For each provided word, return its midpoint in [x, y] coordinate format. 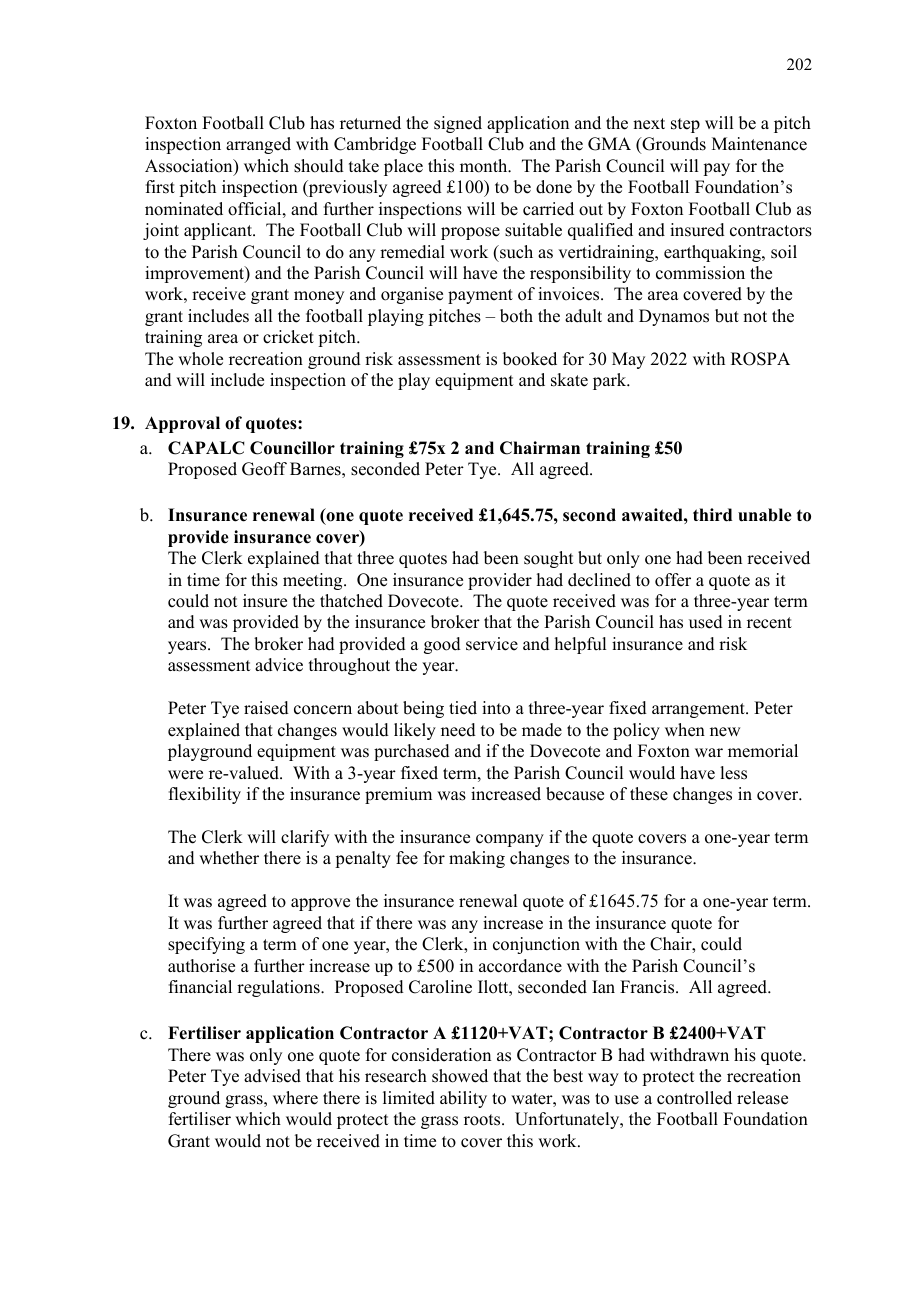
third [712, 515]
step [685, 125]
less [733, 773]
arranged [258, 145]
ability [463, 1099]
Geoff [264, 469]
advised [272, 1076]
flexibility [205, 795]
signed [458, 124]
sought [548, 559]
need [458, 730]
